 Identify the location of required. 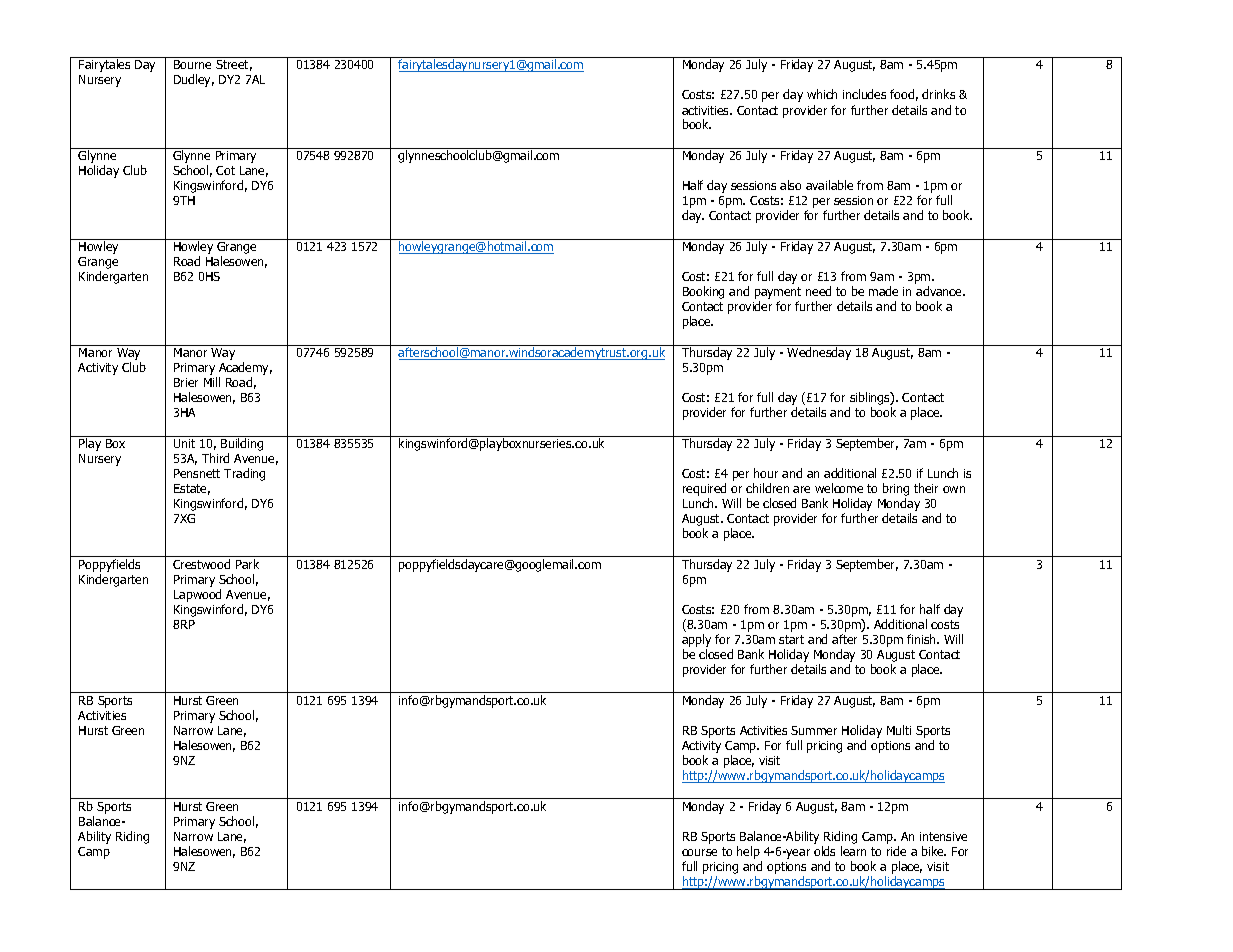
(704, 491).
